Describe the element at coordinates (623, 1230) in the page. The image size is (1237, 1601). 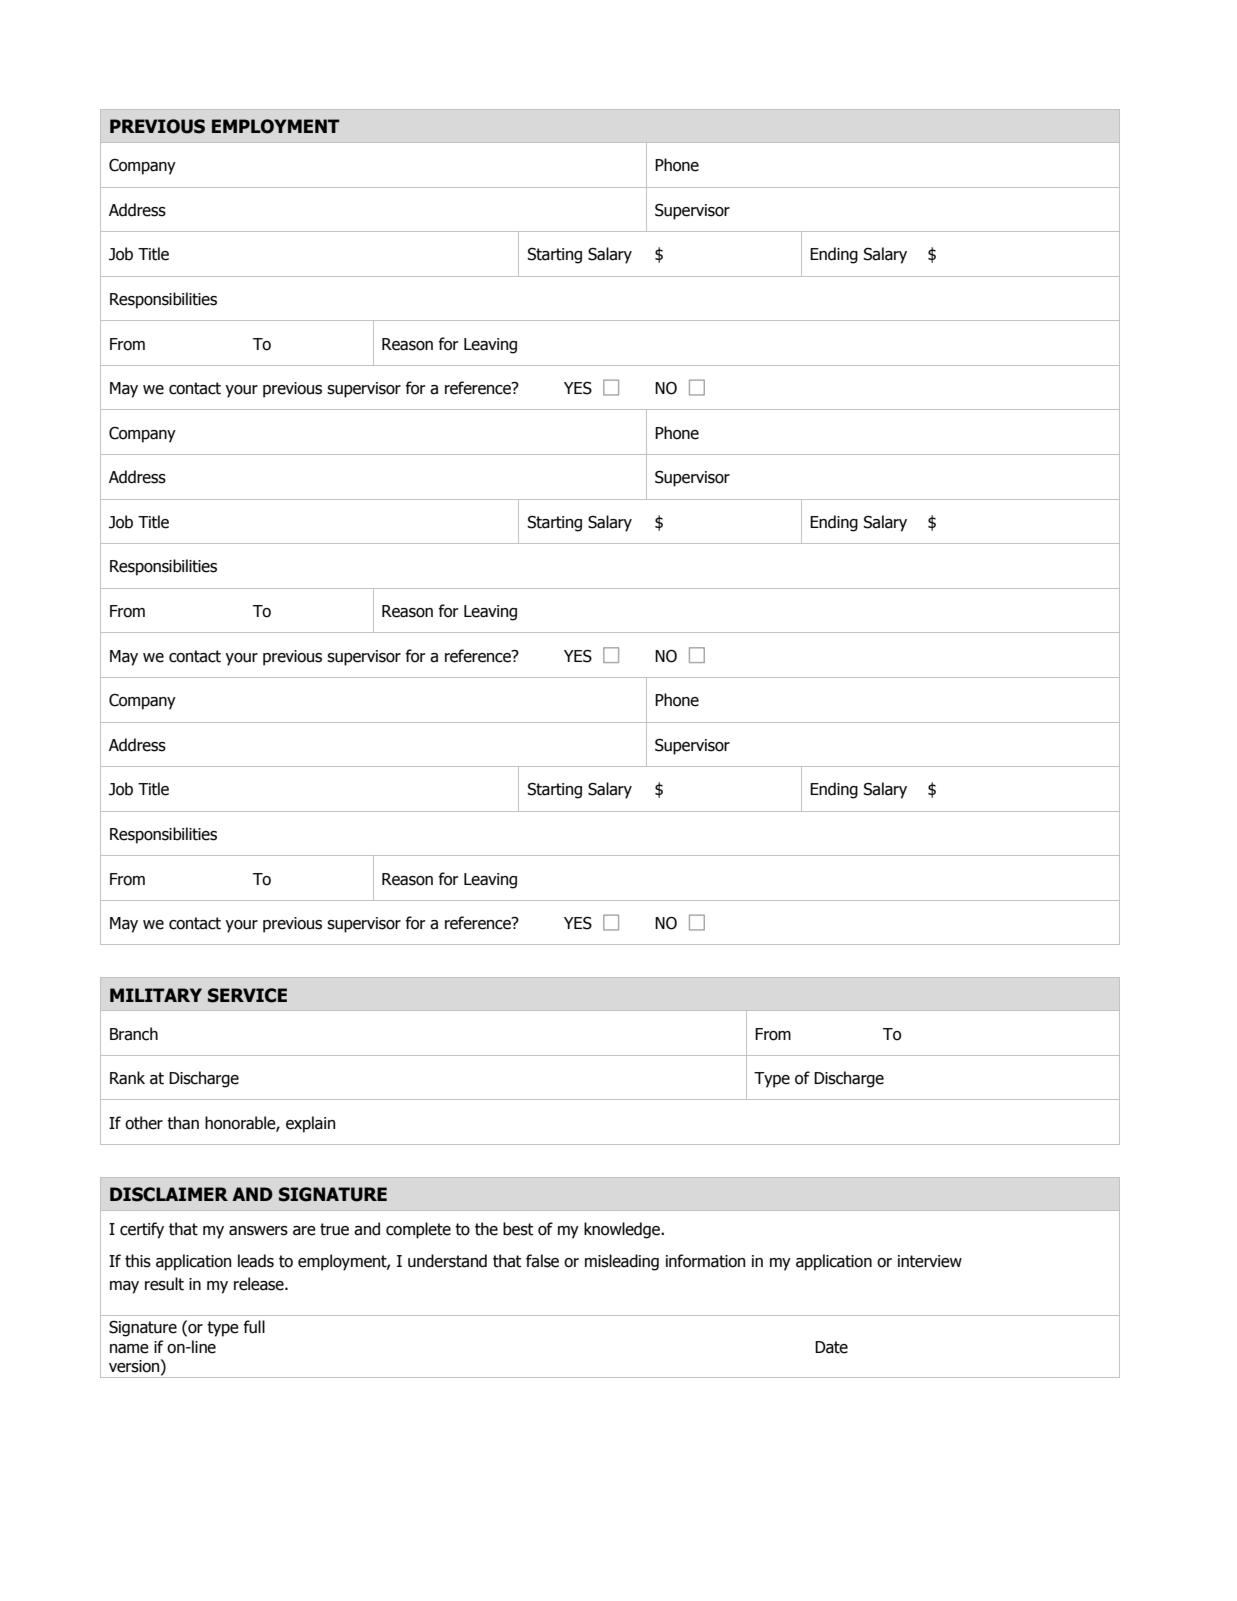
I see `knowledge` at that location.
